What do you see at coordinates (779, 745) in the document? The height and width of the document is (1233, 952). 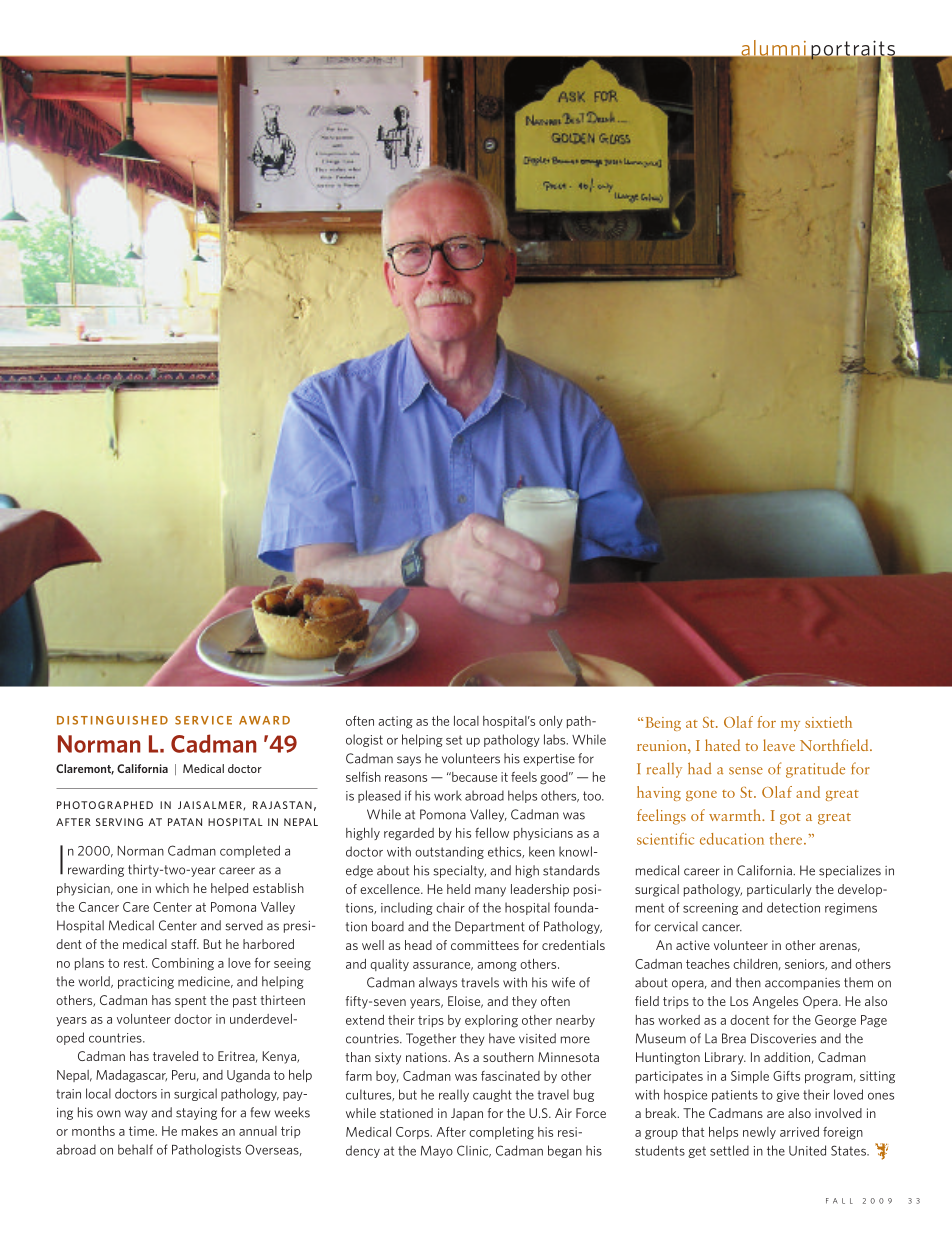 I see `leave` at bounding box center [779, 745].
